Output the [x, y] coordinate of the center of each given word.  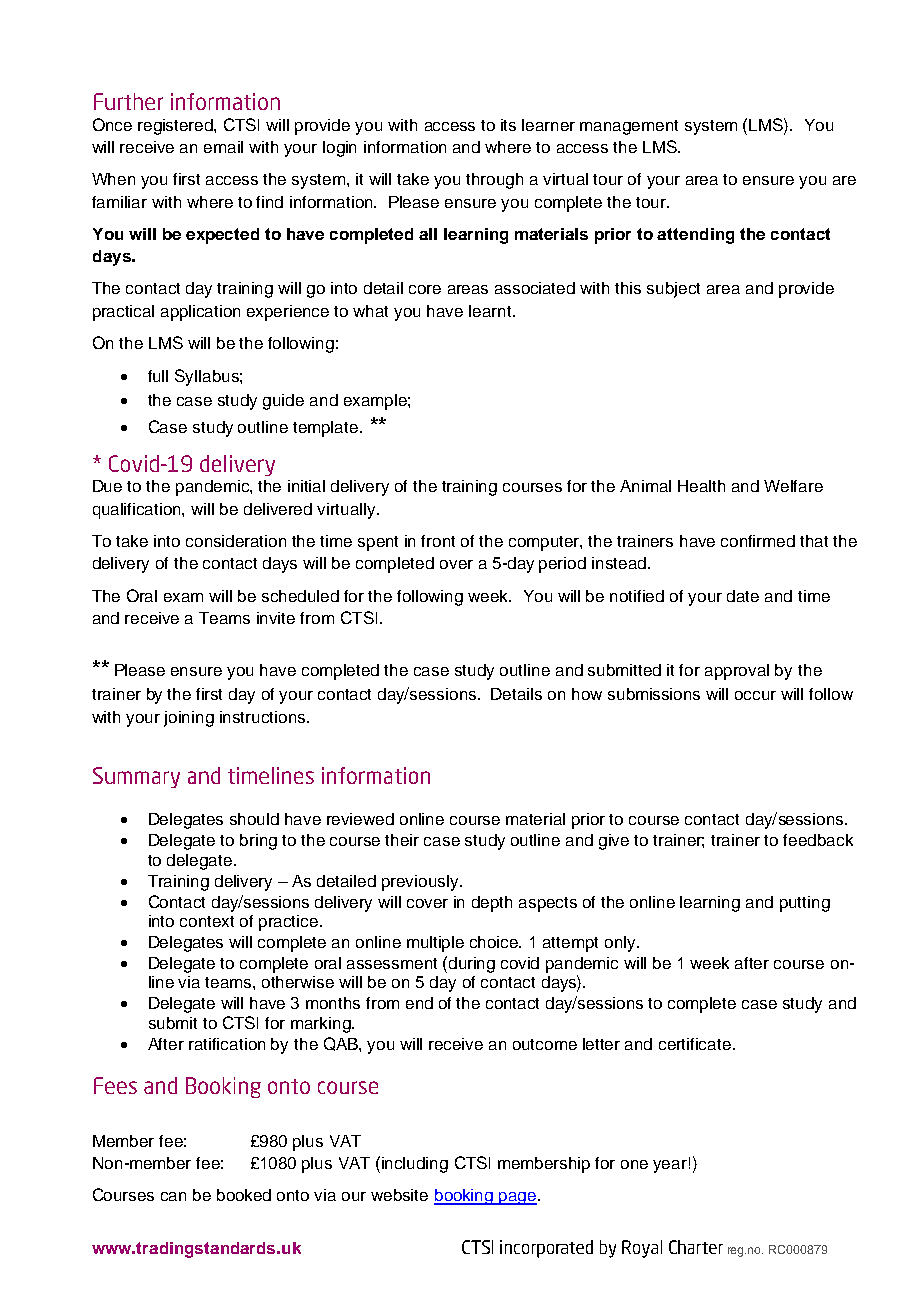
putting [805, 904]
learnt [491, 311]
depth [492, 904]
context [207, 921]
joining [189, 719]
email [223, 147]
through [494, 181]
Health [701, 486]
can [173, 1196]
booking [464, 1197]
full [158, 376]
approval [737, 672]
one [634, 1164]
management [629, 127]
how [587, 694]
